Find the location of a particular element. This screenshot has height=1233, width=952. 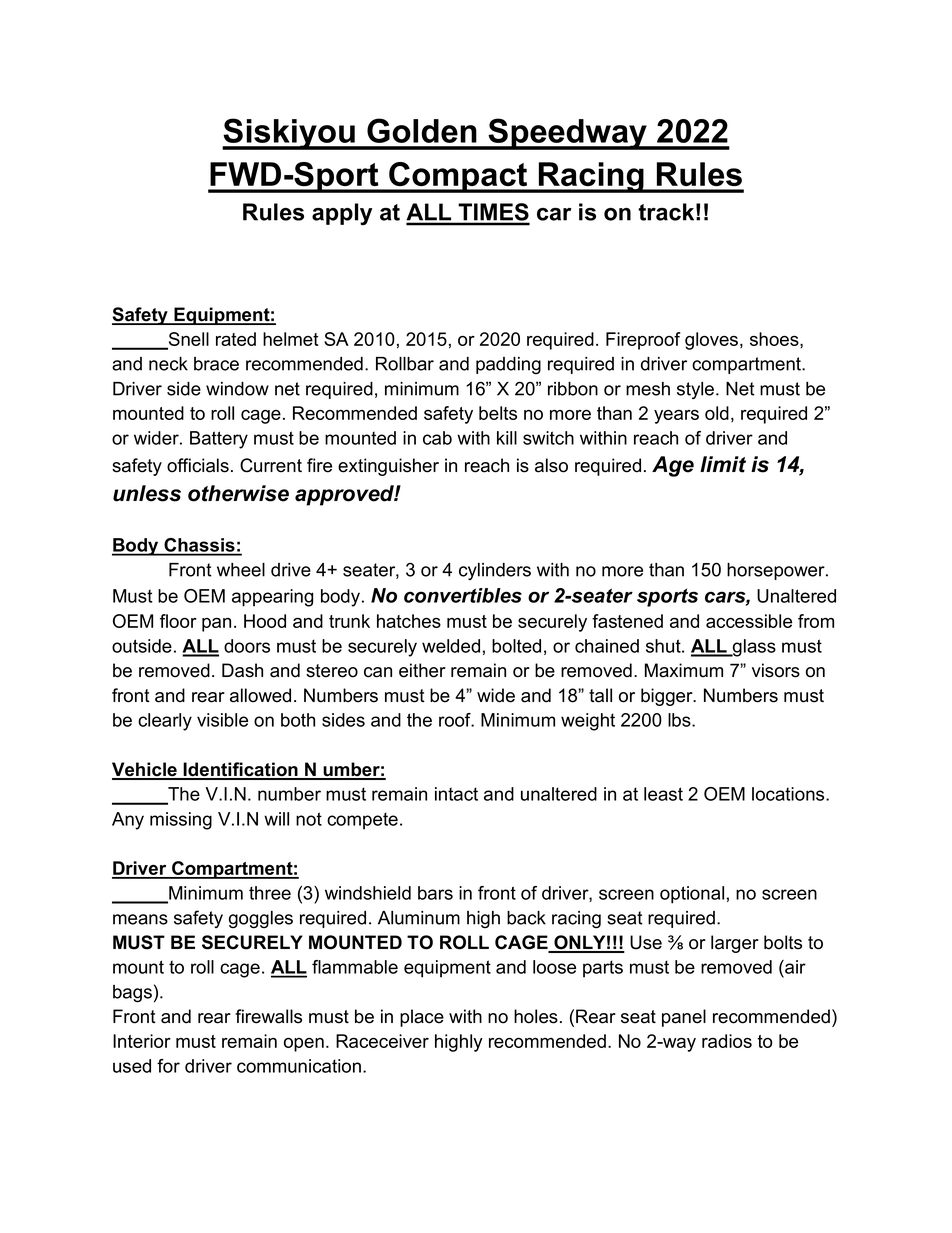

Siskiyou is located at coordinates (289, 134).
